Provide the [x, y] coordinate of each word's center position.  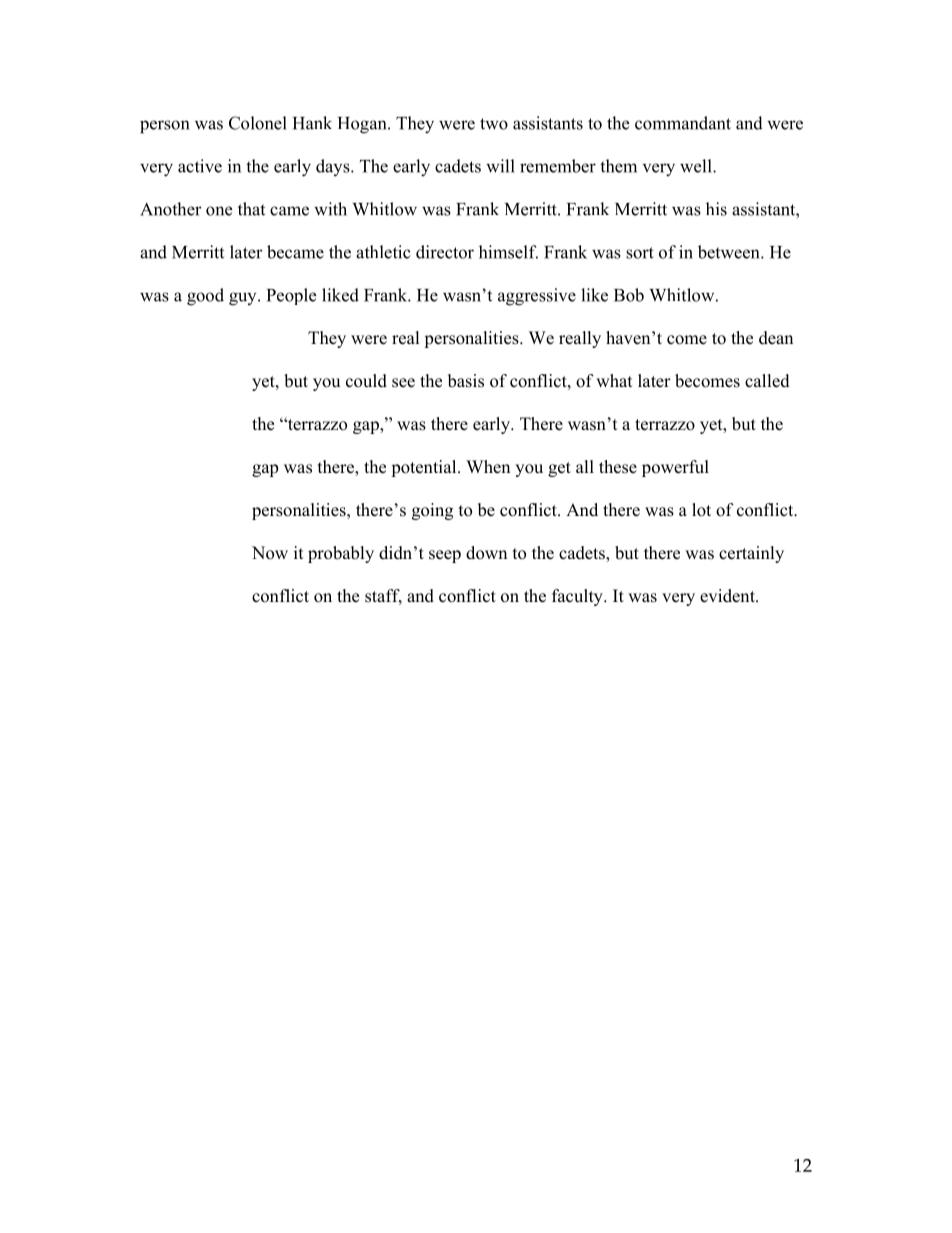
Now [270, 553]
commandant [683, 123]
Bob [629, 295]
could [366, 381]
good [205, 297]
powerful [675, 468]
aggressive [537, 297]
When [488, 467]
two [494, 124]
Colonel [258, 123]
